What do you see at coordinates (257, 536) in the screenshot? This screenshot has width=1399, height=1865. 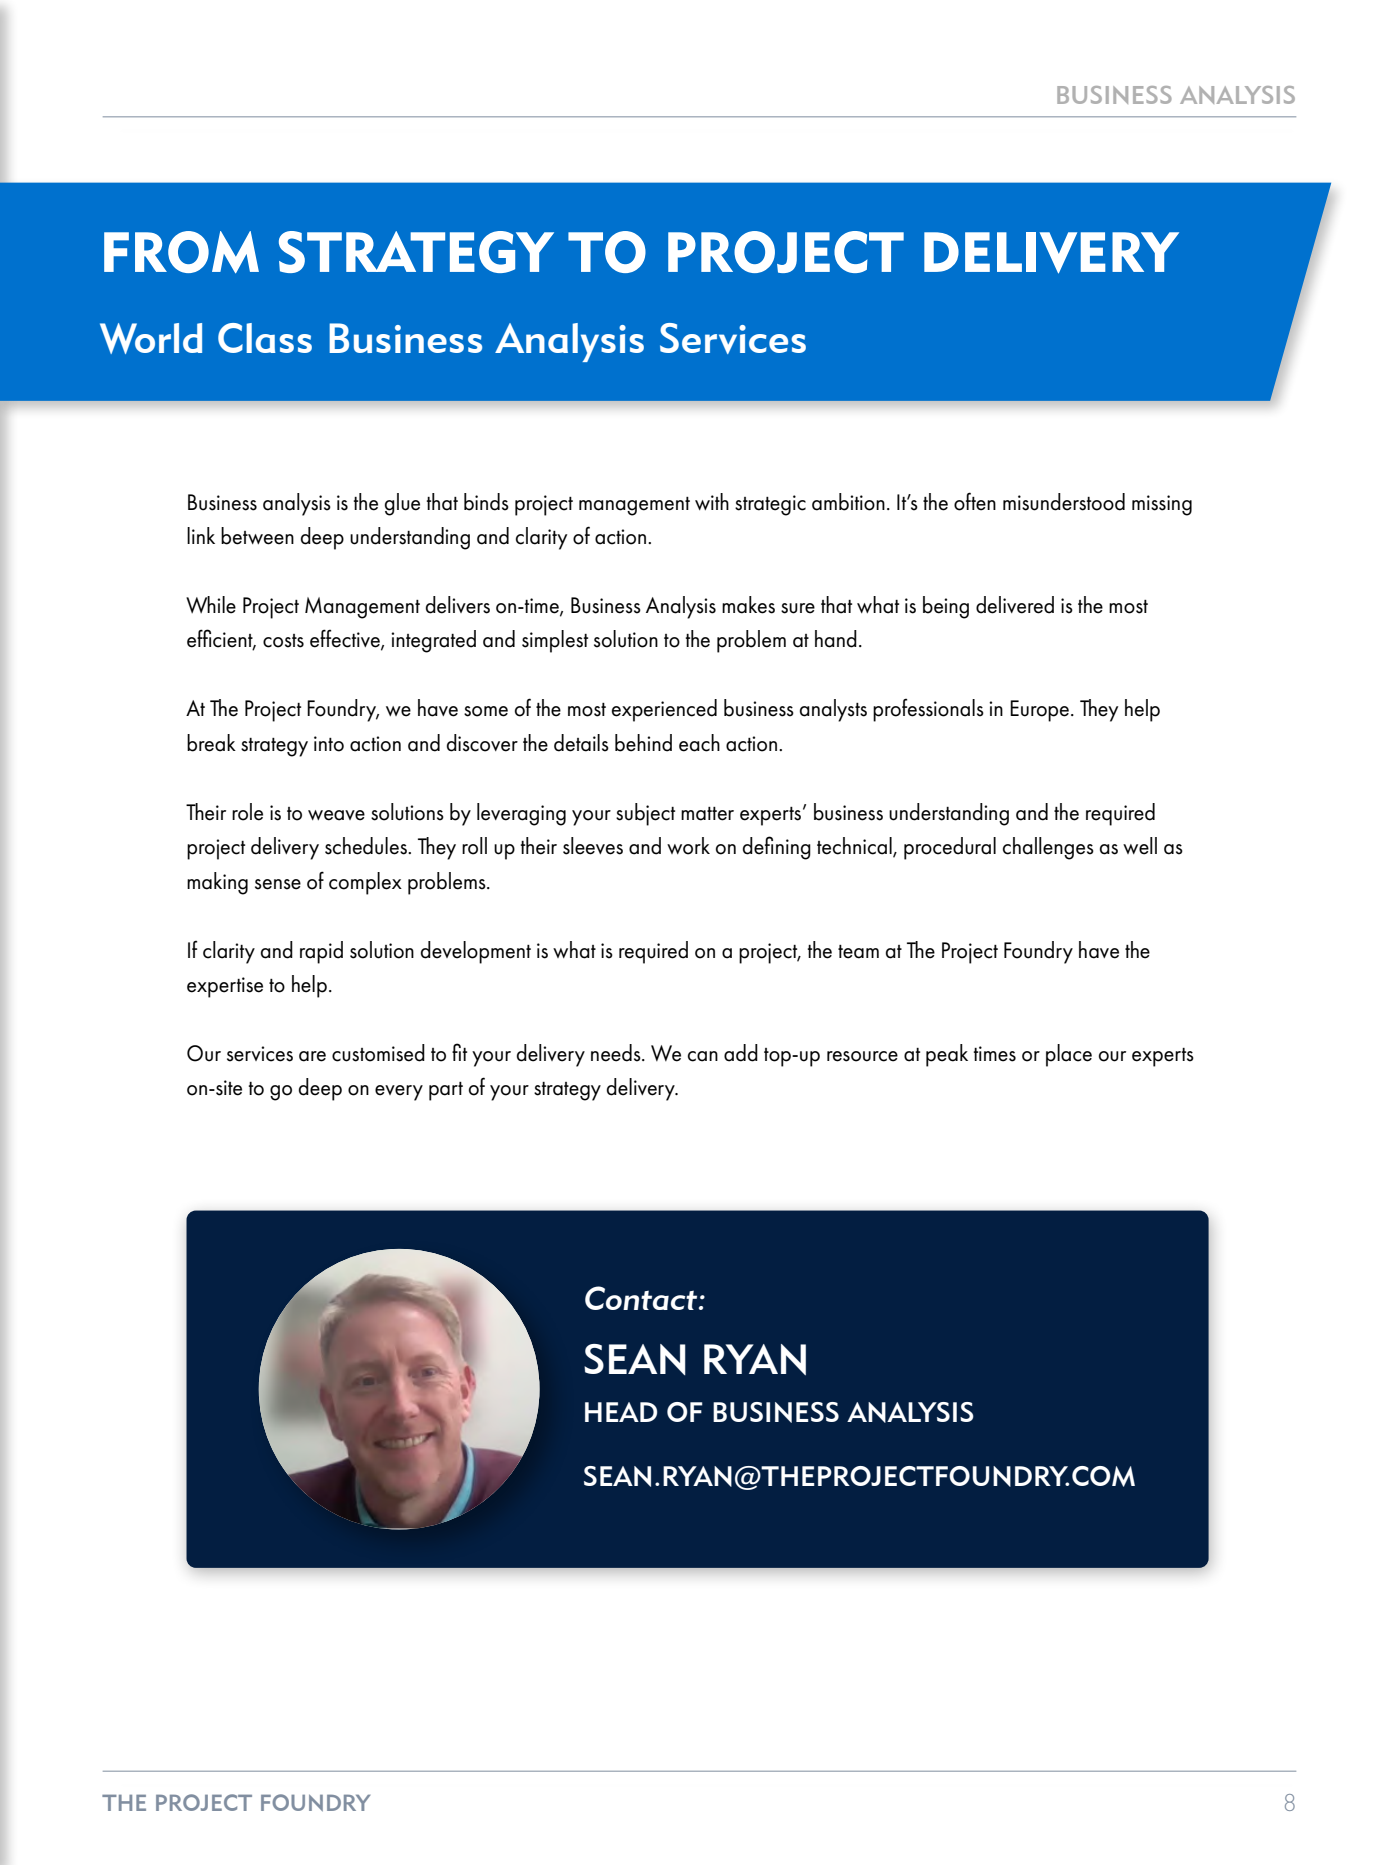 I see `between` at bounding box center [257, 536].
